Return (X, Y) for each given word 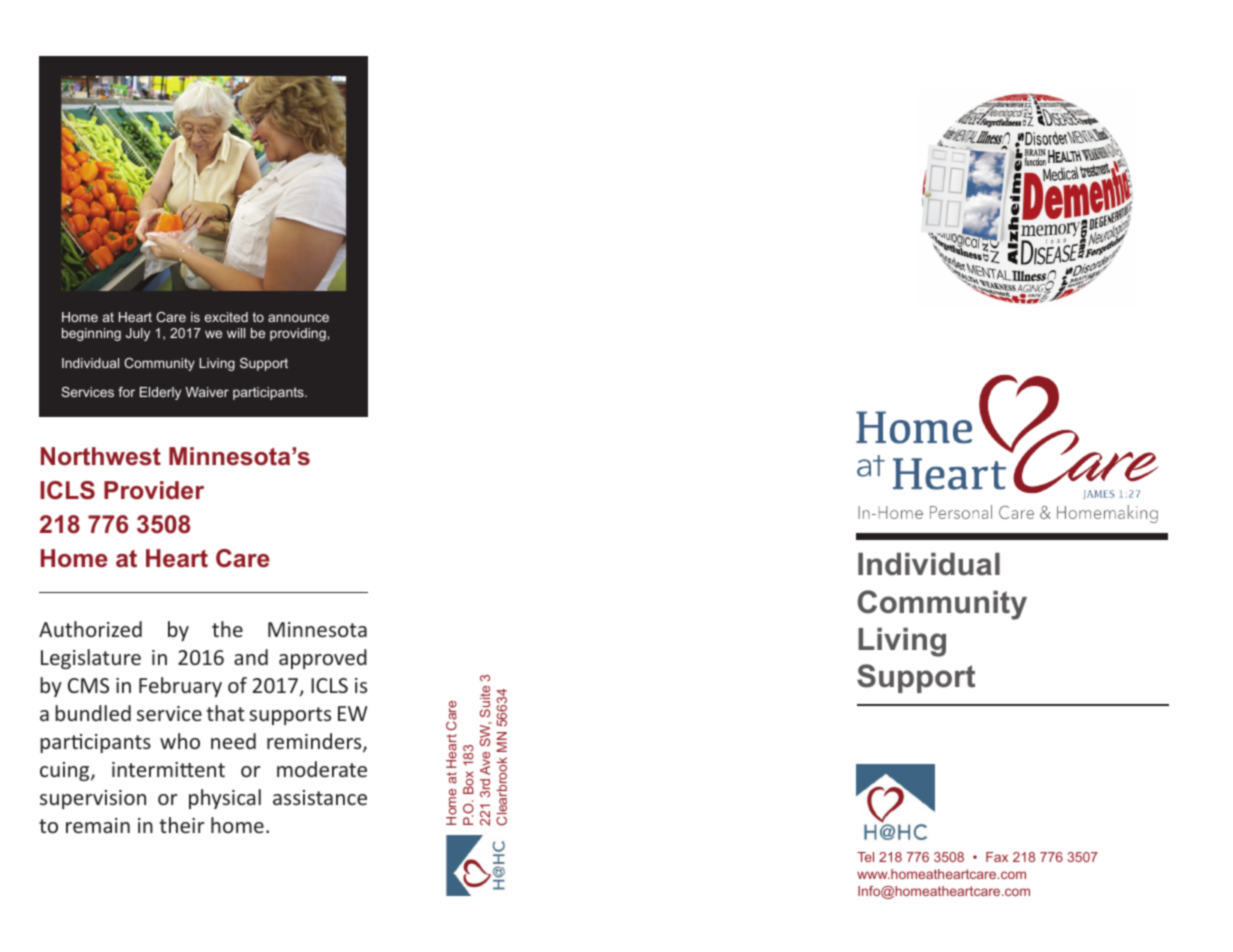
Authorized (90, 629)
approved (323, 659)
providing (299, 334)
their (181, 825)
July (138, 334)
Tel (865, 857)
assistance (320, 797)
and (251, 657)
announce (298, 318)
